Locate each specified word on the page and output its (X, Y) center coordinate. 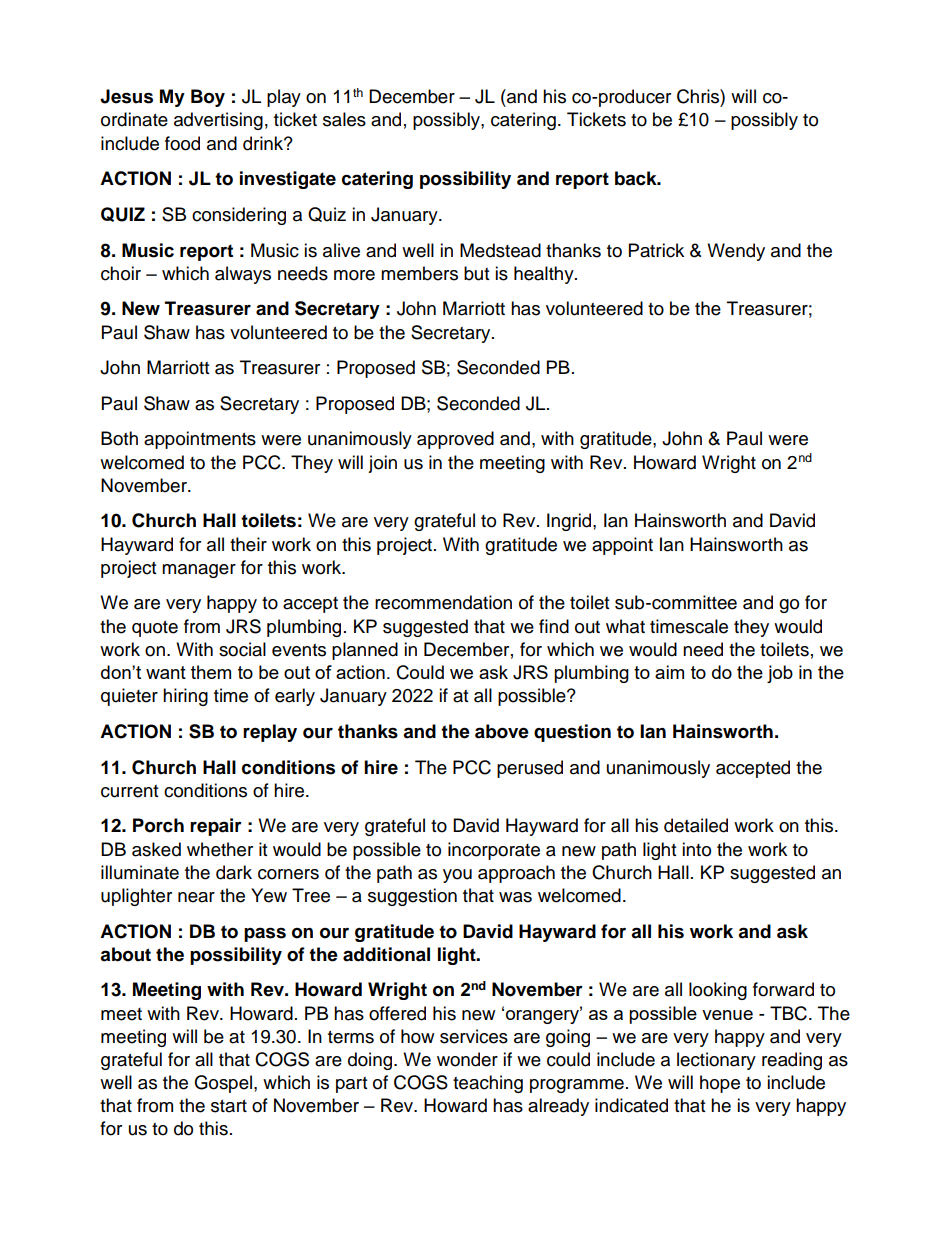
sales (344, 119)
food (182, 143)
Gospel (223, 1084)
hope (720, 1084)
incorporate (494, 851)
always (243, 275)
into (696, 849)
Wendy (736, 252)
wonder (467, 1059)
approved (455, 440)
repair (216, 827)
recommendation (443, 602)
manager (199, 571)
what (625, 626)
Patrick (656, 250)
